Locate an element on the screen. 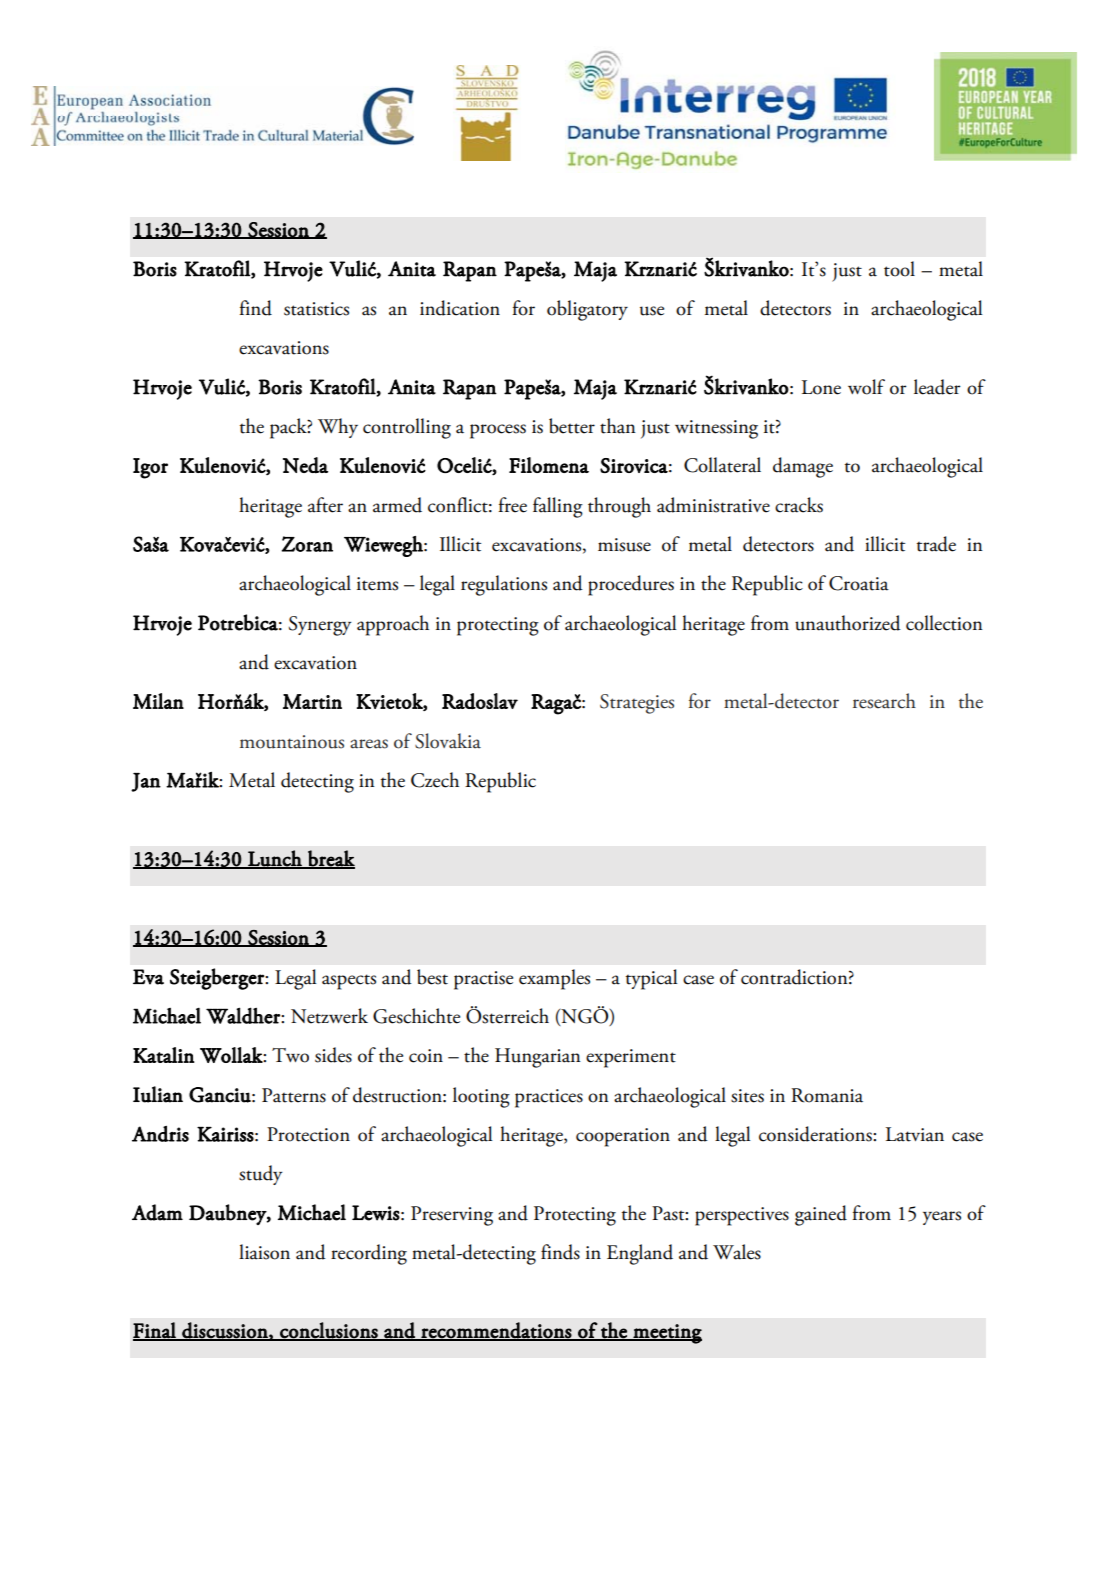  statistics is located at coordinates (316, 309).
